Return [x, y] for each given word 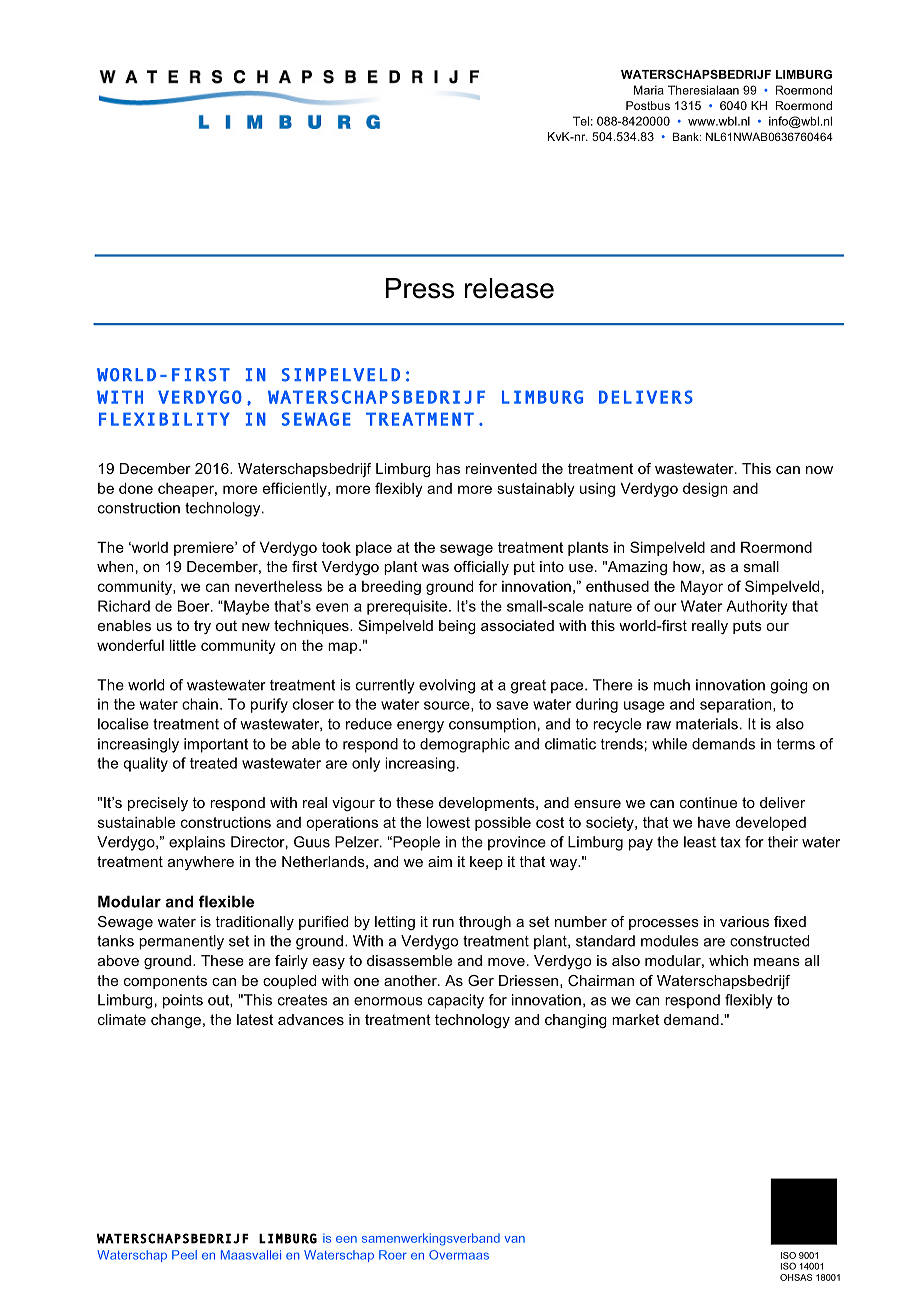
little [183, 645]
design [705, 490]
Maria [649, 90]
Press [420, 288]
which [728, 960]
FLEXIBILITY [164, 419]
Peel [184, 1255]
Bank [687, 136]
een [346, 1239]
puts [747, 627]
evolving [447, 686]
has [448, 468]
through [485, 923]
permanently [181, 942]
